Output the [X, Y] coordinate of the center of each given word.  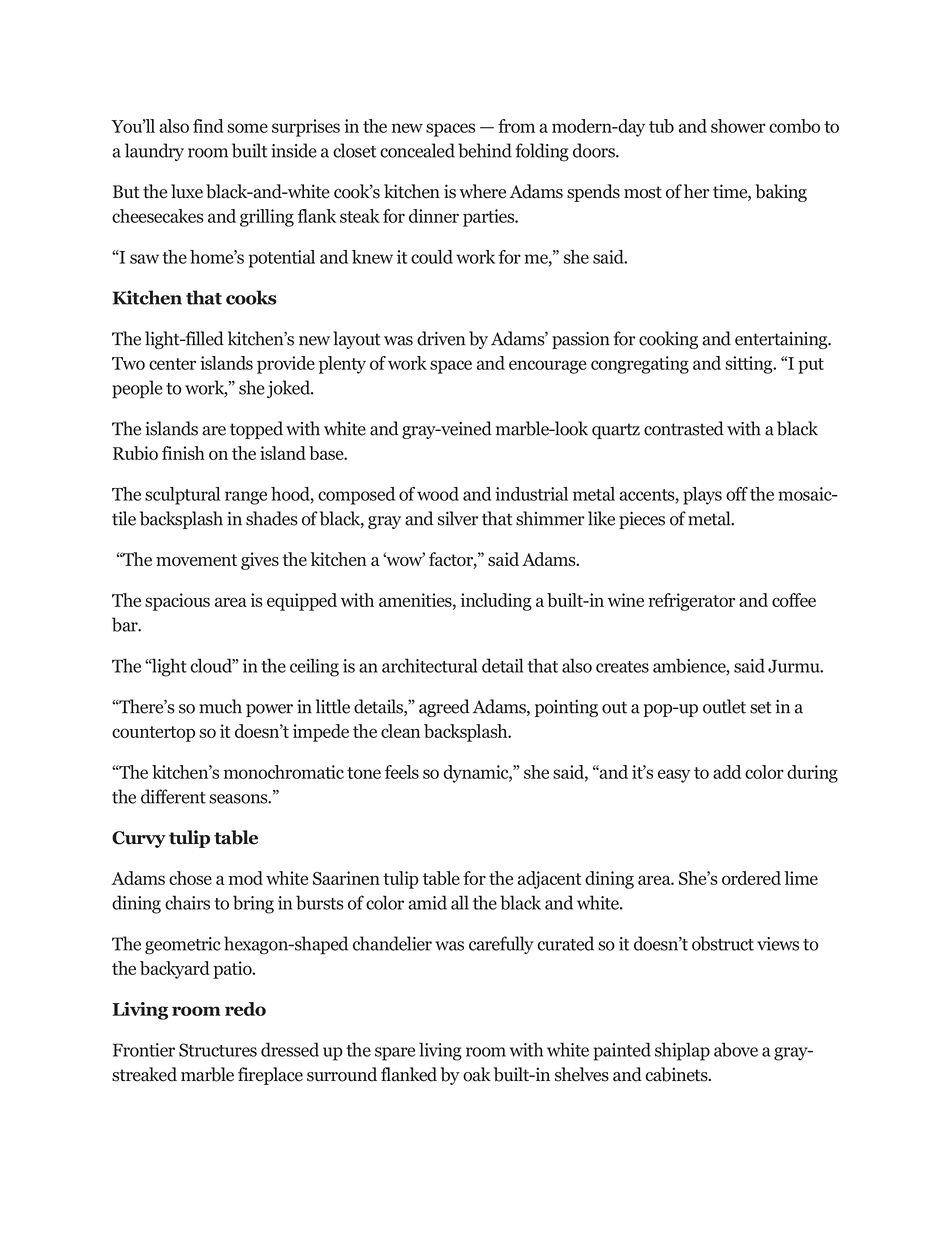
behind [485, 150]
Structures [218, 1050]
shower [738, 126]
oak [477, 1074]
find [208, 126]
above [736, 1049]
